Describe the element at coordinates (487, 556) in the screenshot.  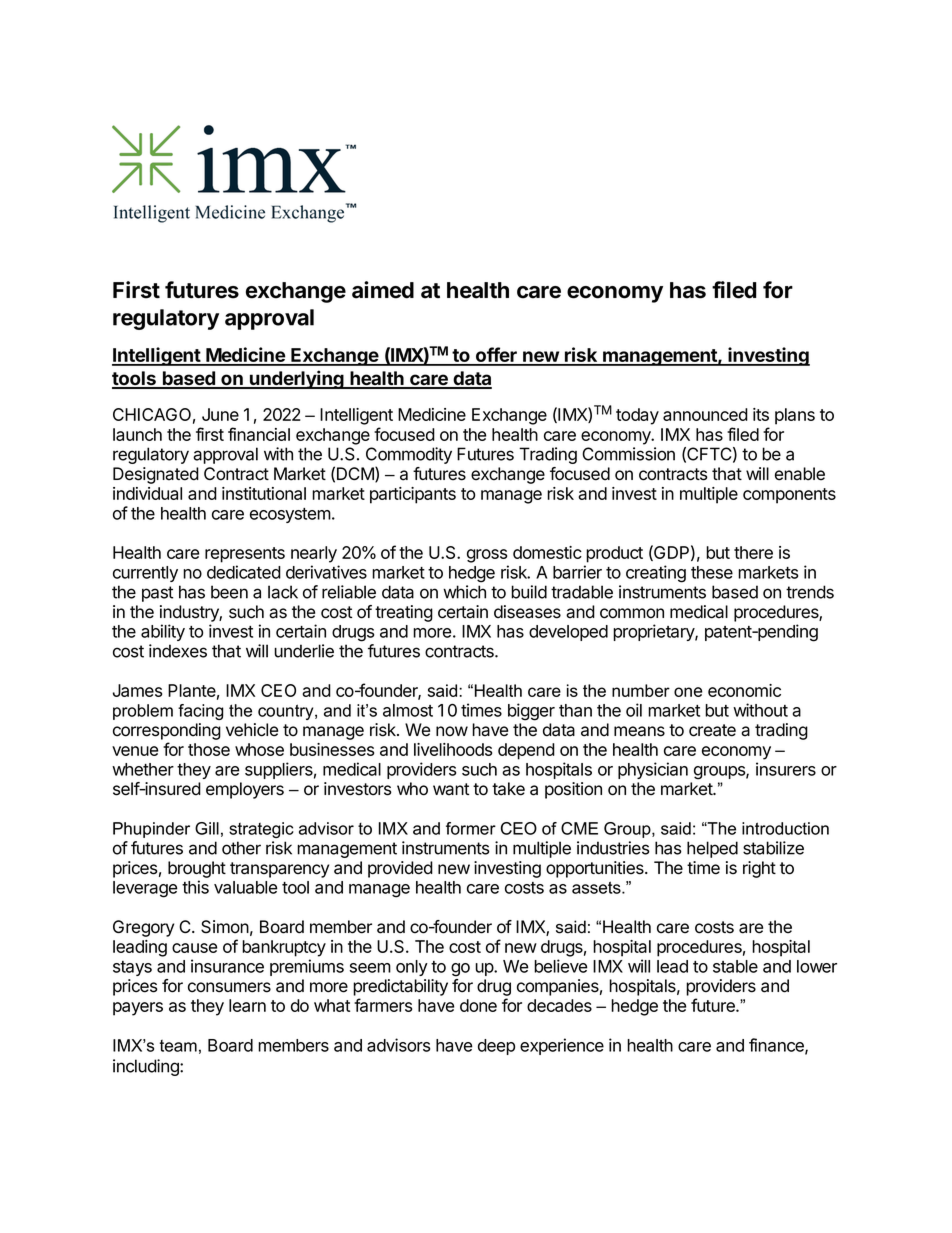
I see `gross` at that location.
